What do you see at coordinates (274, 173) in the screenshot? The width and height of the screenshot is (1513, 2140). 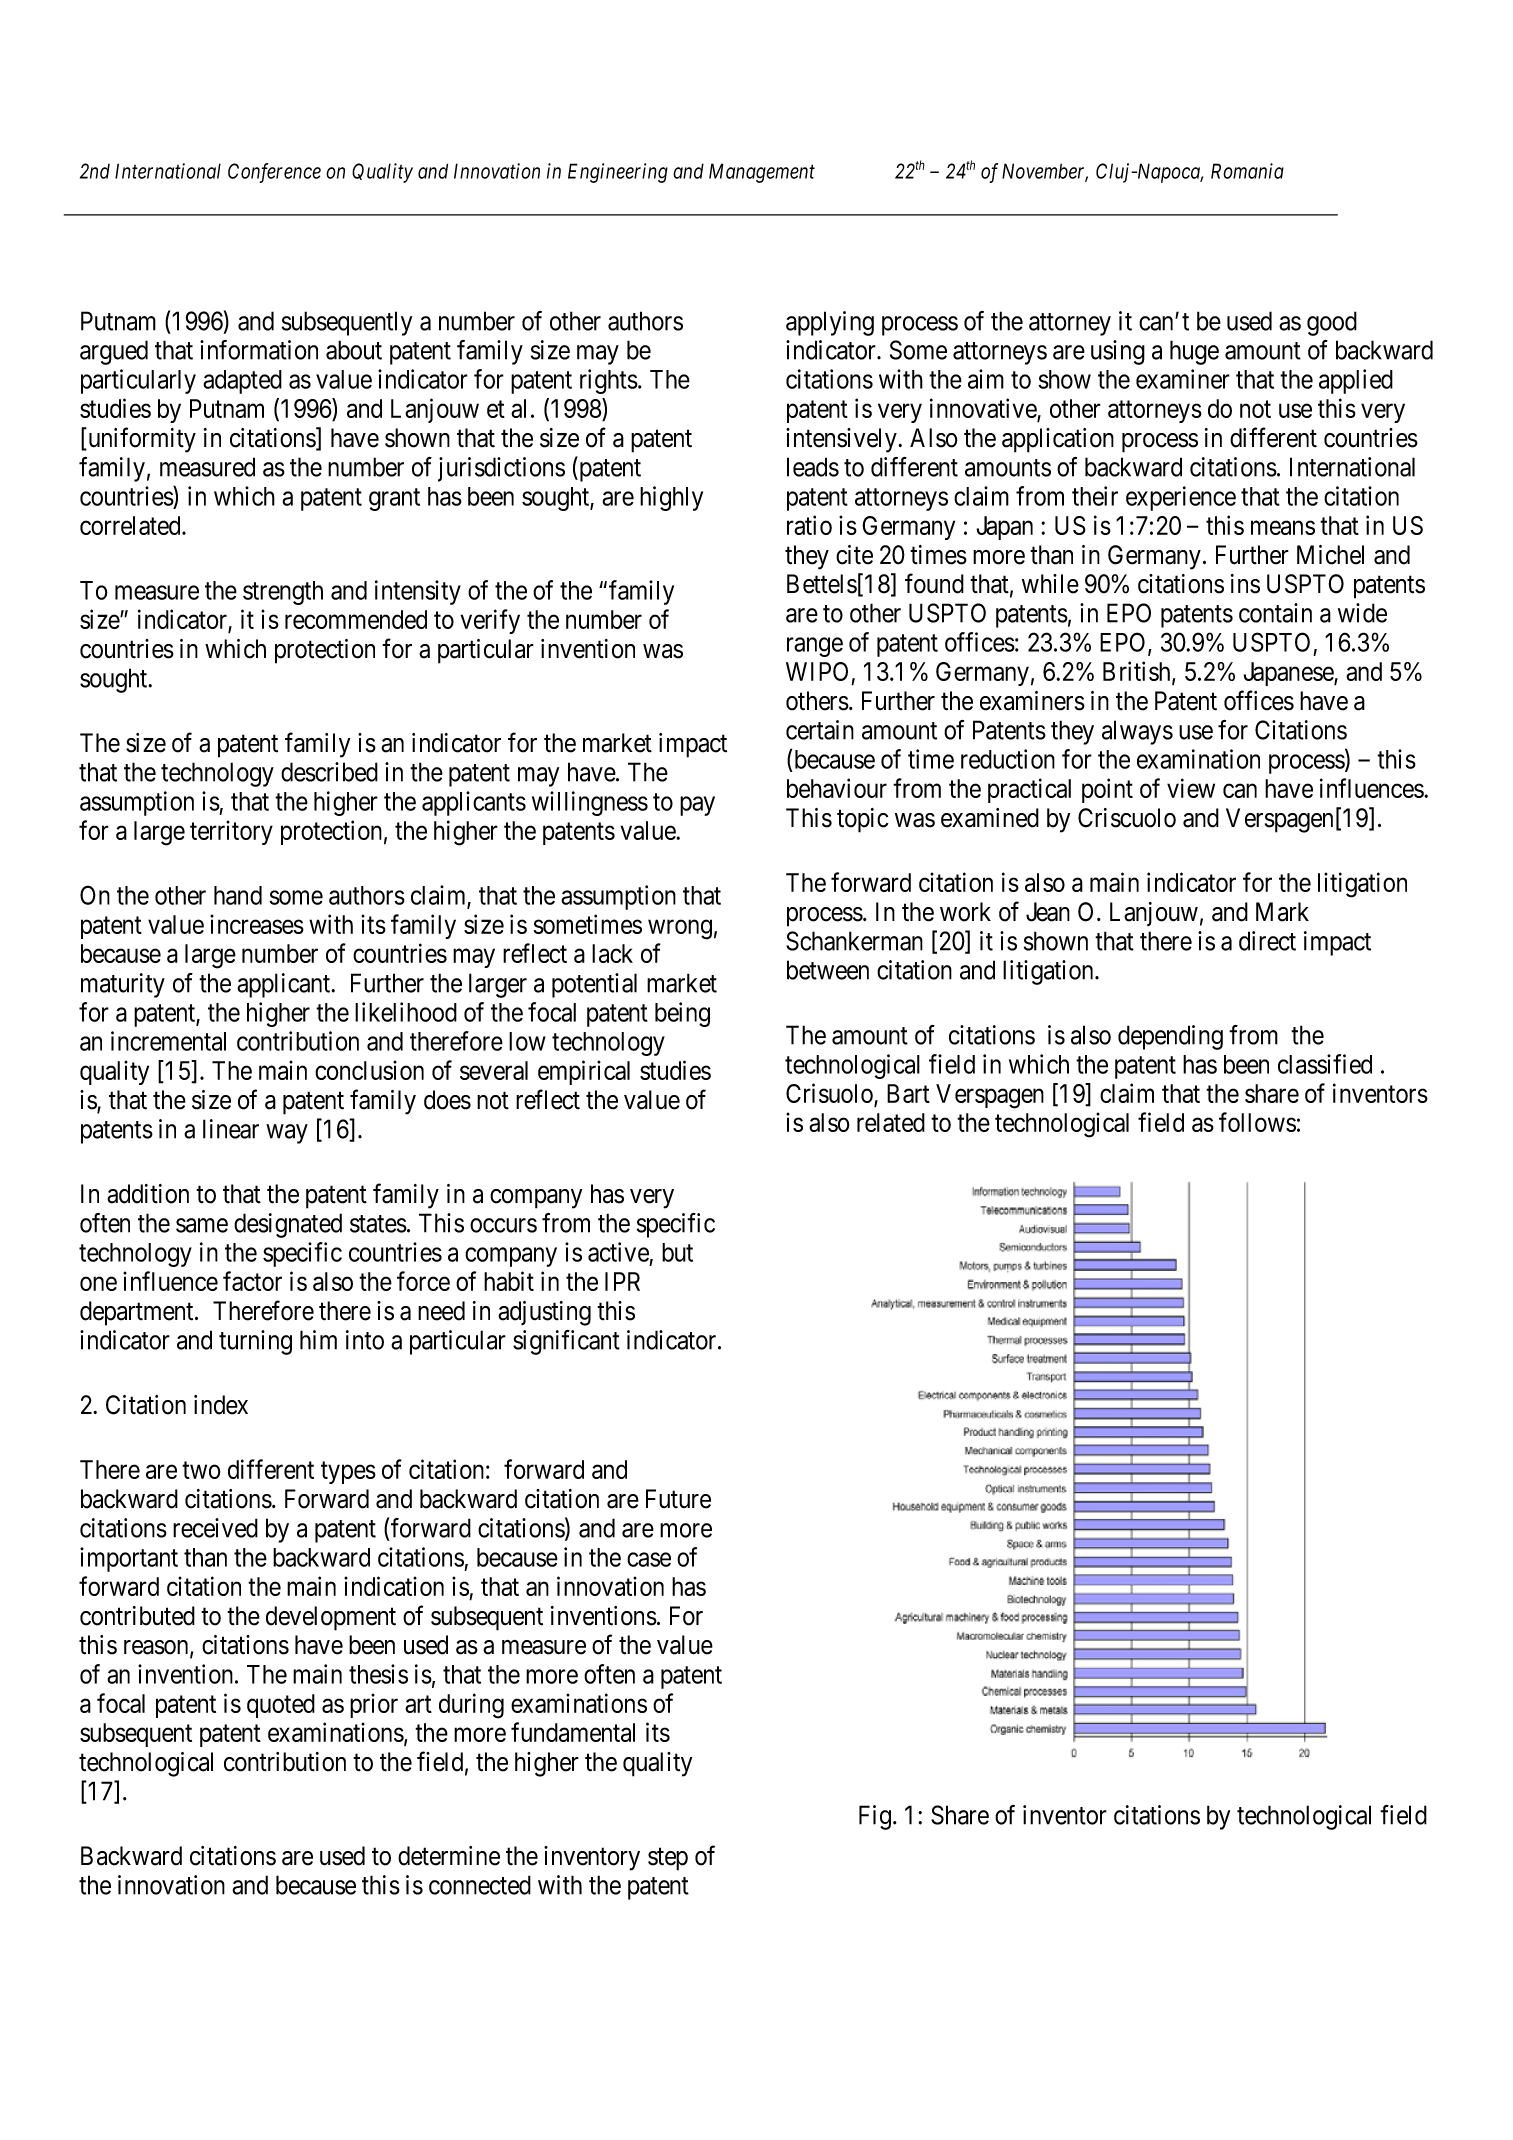 I see `Conference` at bounding box center [274, 173].
